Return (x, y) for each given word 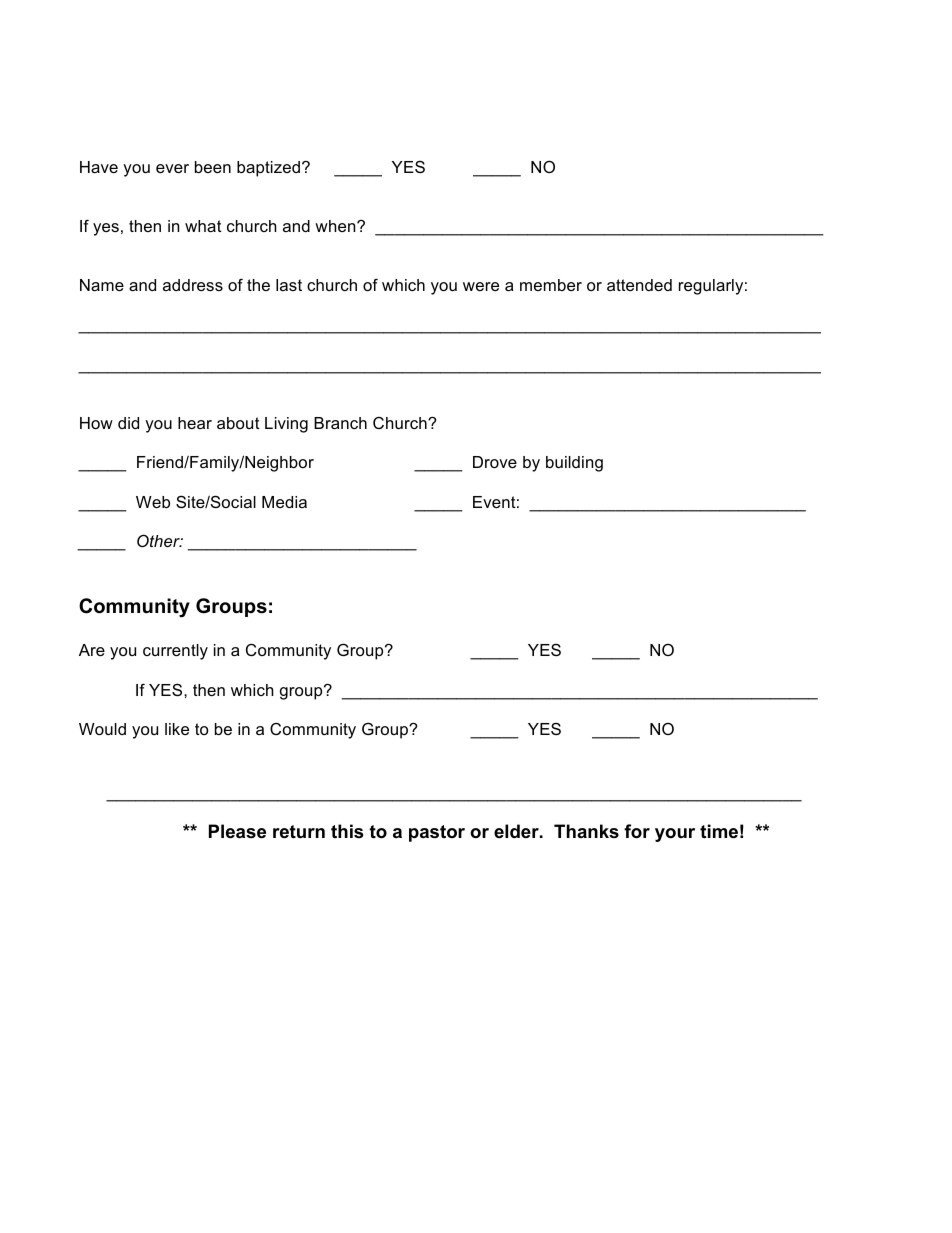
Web (153, 502)
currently (175, 652)
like (177, 729)
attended (639, 285)
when (336, 226)
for (637, 831)
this (347, 831)
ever (172, 168)
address (193, 285)
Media (284, 502)
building (574, 464)
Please (237, 831)
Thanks (586, 831)
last (289, 285)
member (551, 285)
